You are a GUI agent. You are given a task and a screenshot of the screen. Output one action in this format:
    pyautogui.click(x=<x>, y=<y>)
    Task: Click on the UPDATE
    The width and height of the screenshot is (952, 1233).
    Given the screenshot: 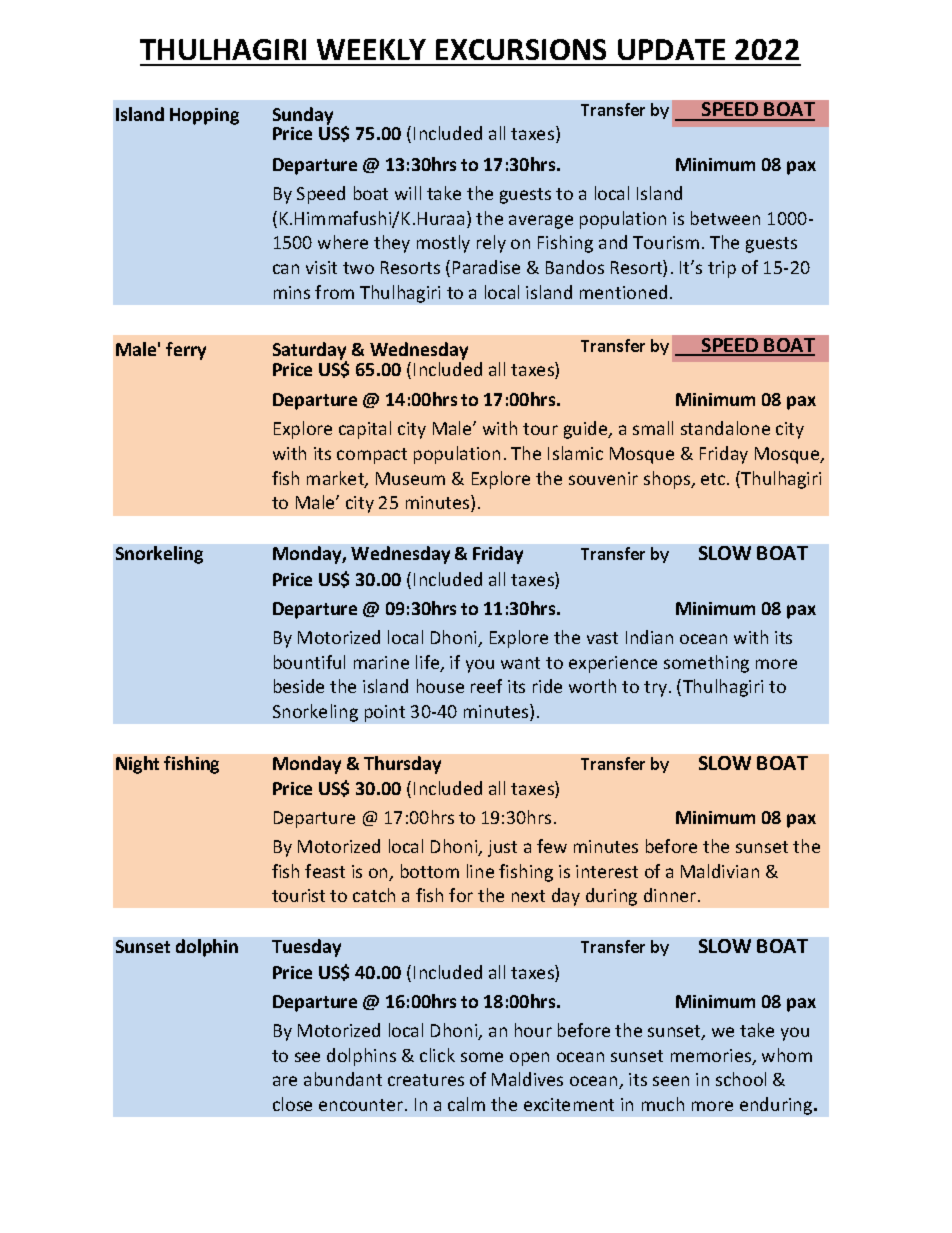 What is the action you would take?
    pyautogui.click(x=671, y=49)
